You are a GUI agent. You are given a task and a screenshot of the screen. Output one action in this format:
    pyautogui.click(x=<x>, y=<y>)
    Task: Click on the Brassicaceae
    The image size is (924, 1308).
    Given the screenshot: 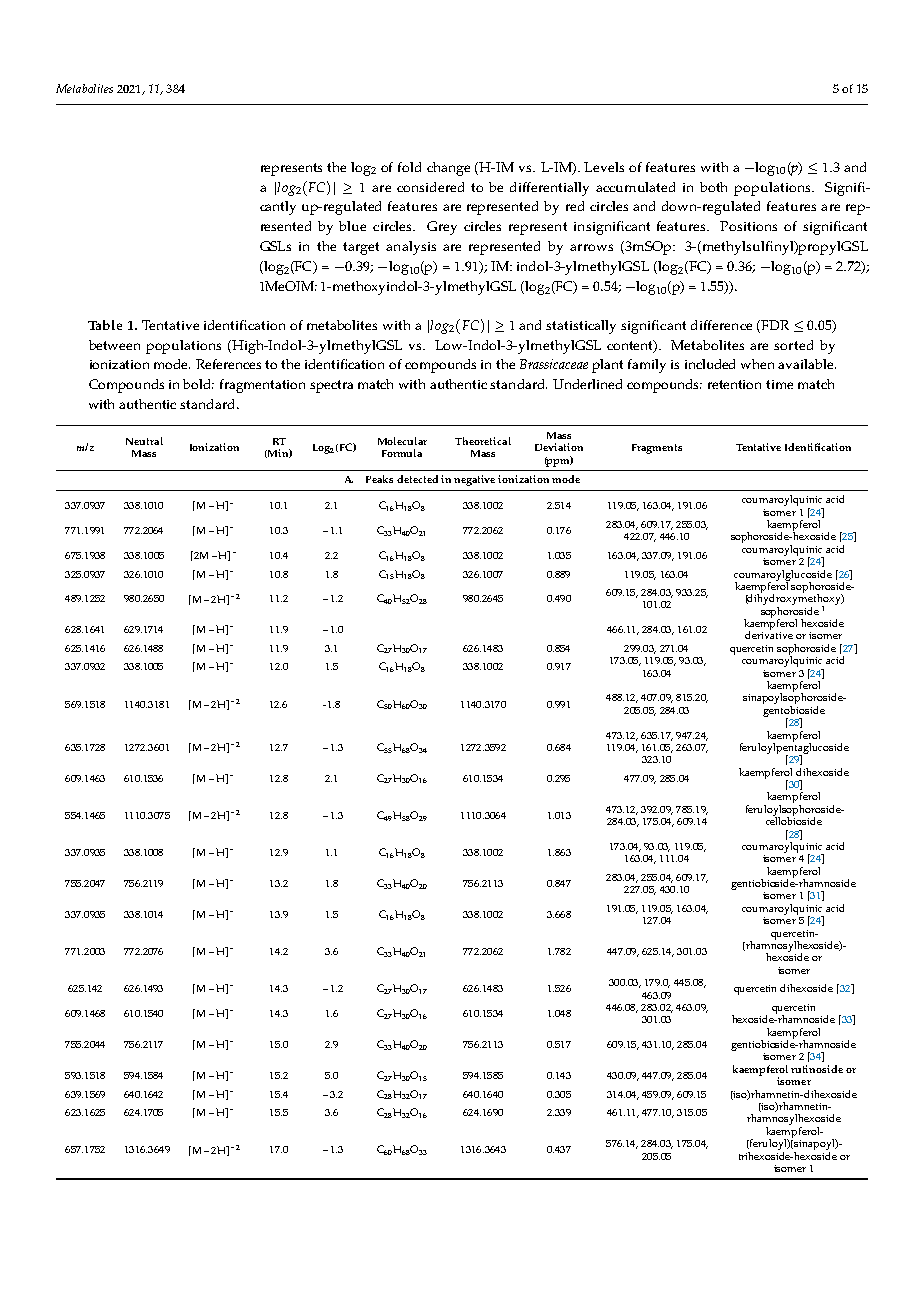 What is the action you would take?
    pyautogui.click(x=554, y=364)
